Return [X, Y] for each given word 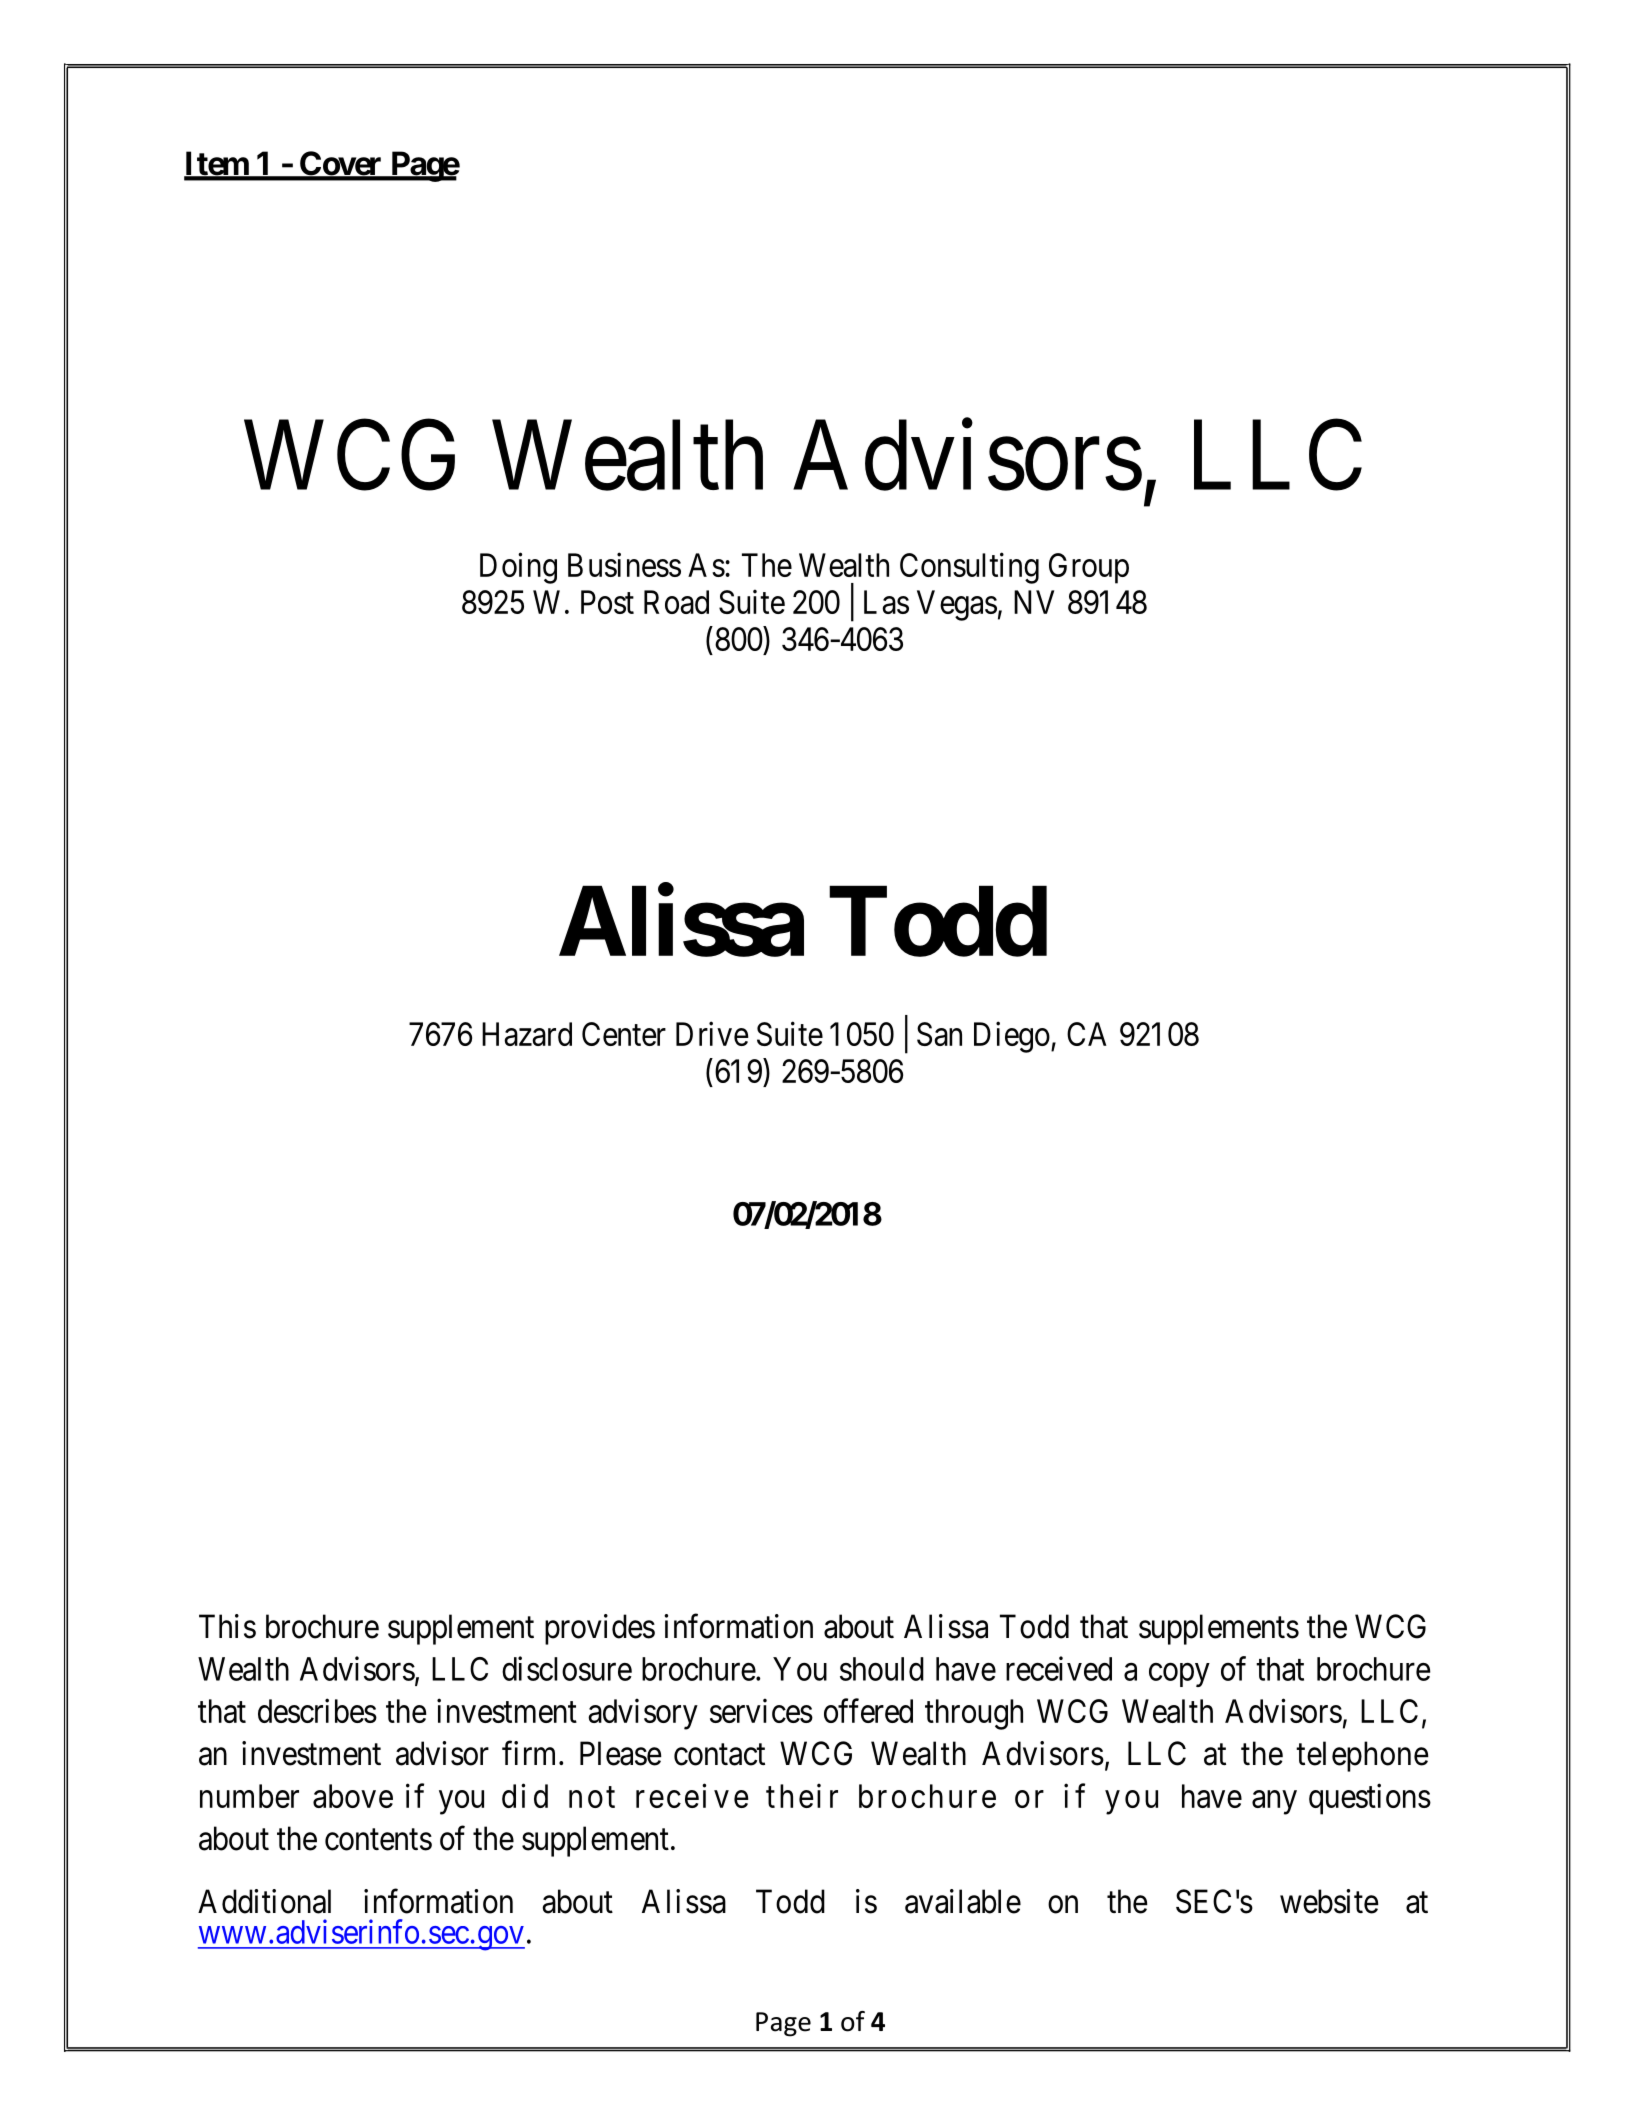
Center [624, 1034]
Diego [1012, 1037]
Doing [518, 568]
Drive [712, 1033]
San [939, 1034]
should [882, 1669]
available [963, 1901]
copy [1179, 1675]
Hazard [527, 1034]
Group [1089, 568]
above [353, 1796]
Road [676, 602]
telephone [1362, 1756]
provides [600, 1629]
